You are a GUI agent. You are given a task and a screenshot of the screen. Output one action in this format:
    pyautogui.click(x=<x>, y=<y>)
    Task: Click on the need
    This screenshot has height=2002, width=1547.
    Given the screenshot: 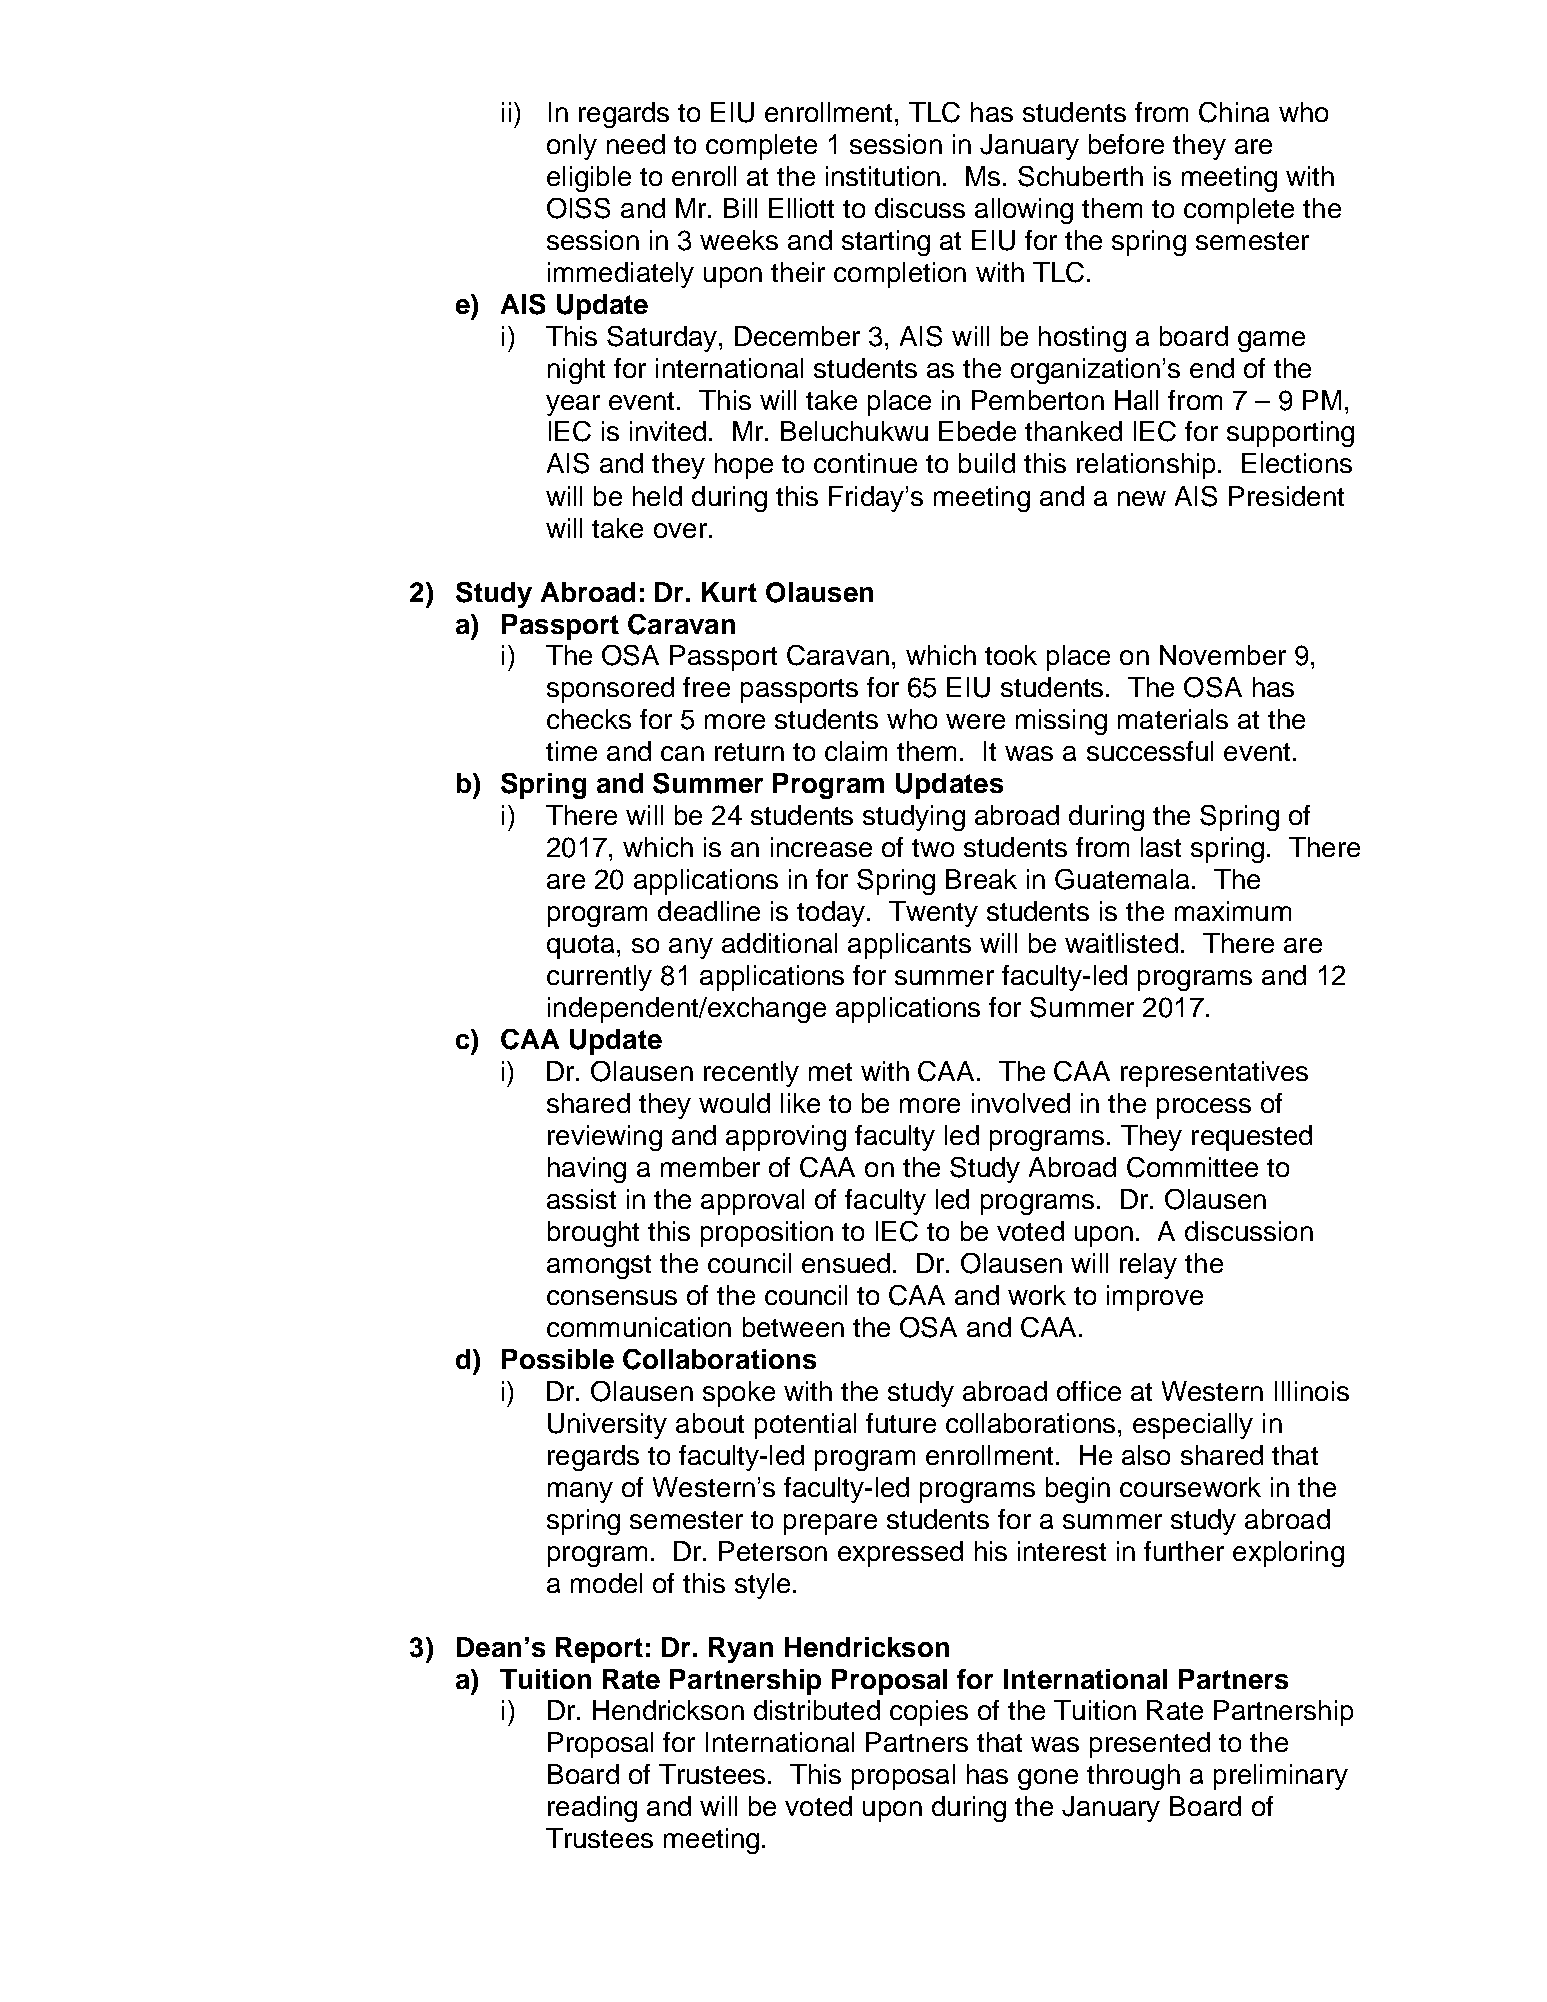 What is the action you would take?
    pyautogui.click(x=636, y=144)
